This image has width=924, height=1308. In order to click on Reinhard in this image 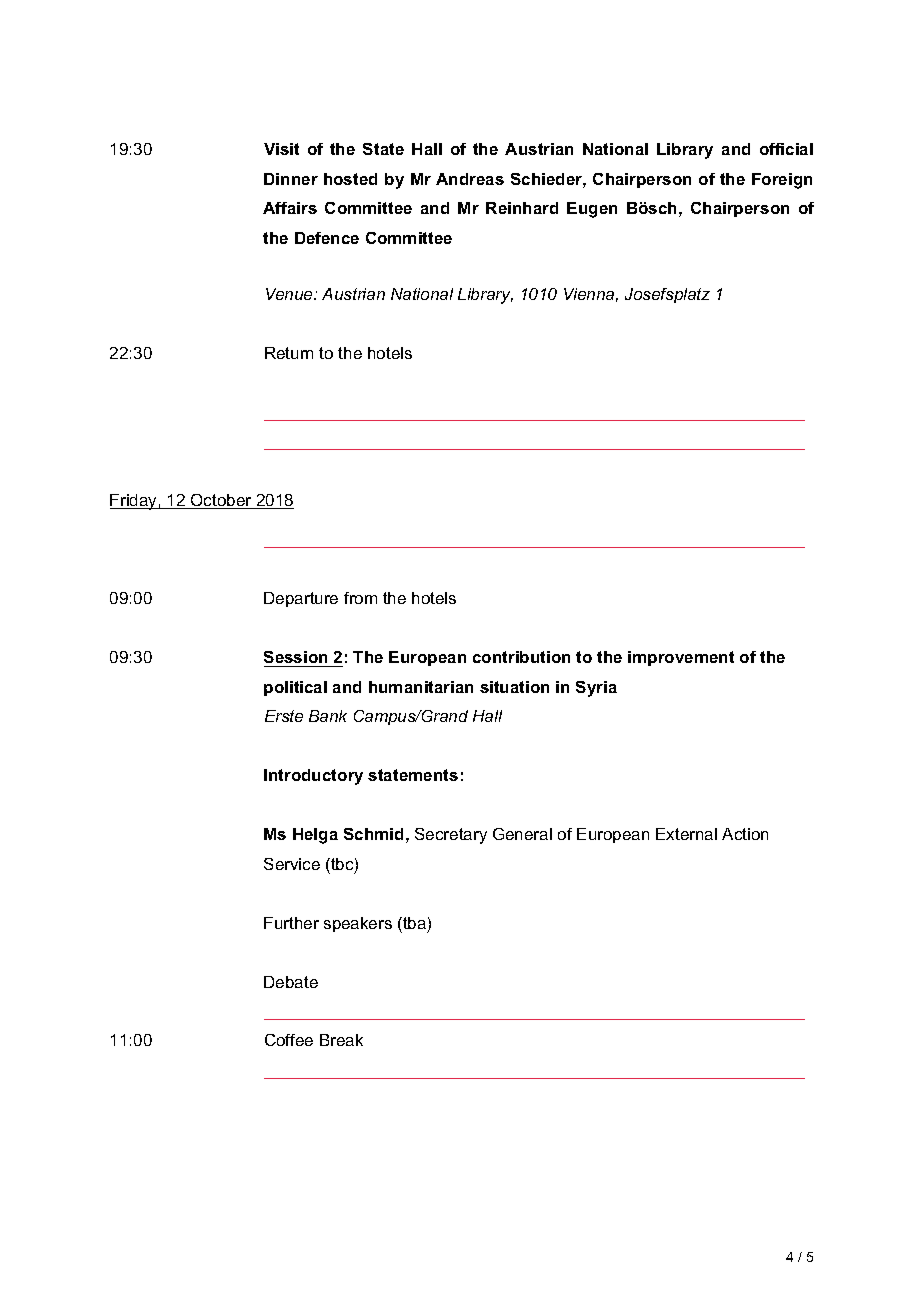, I will do `click(522, 208)`.
